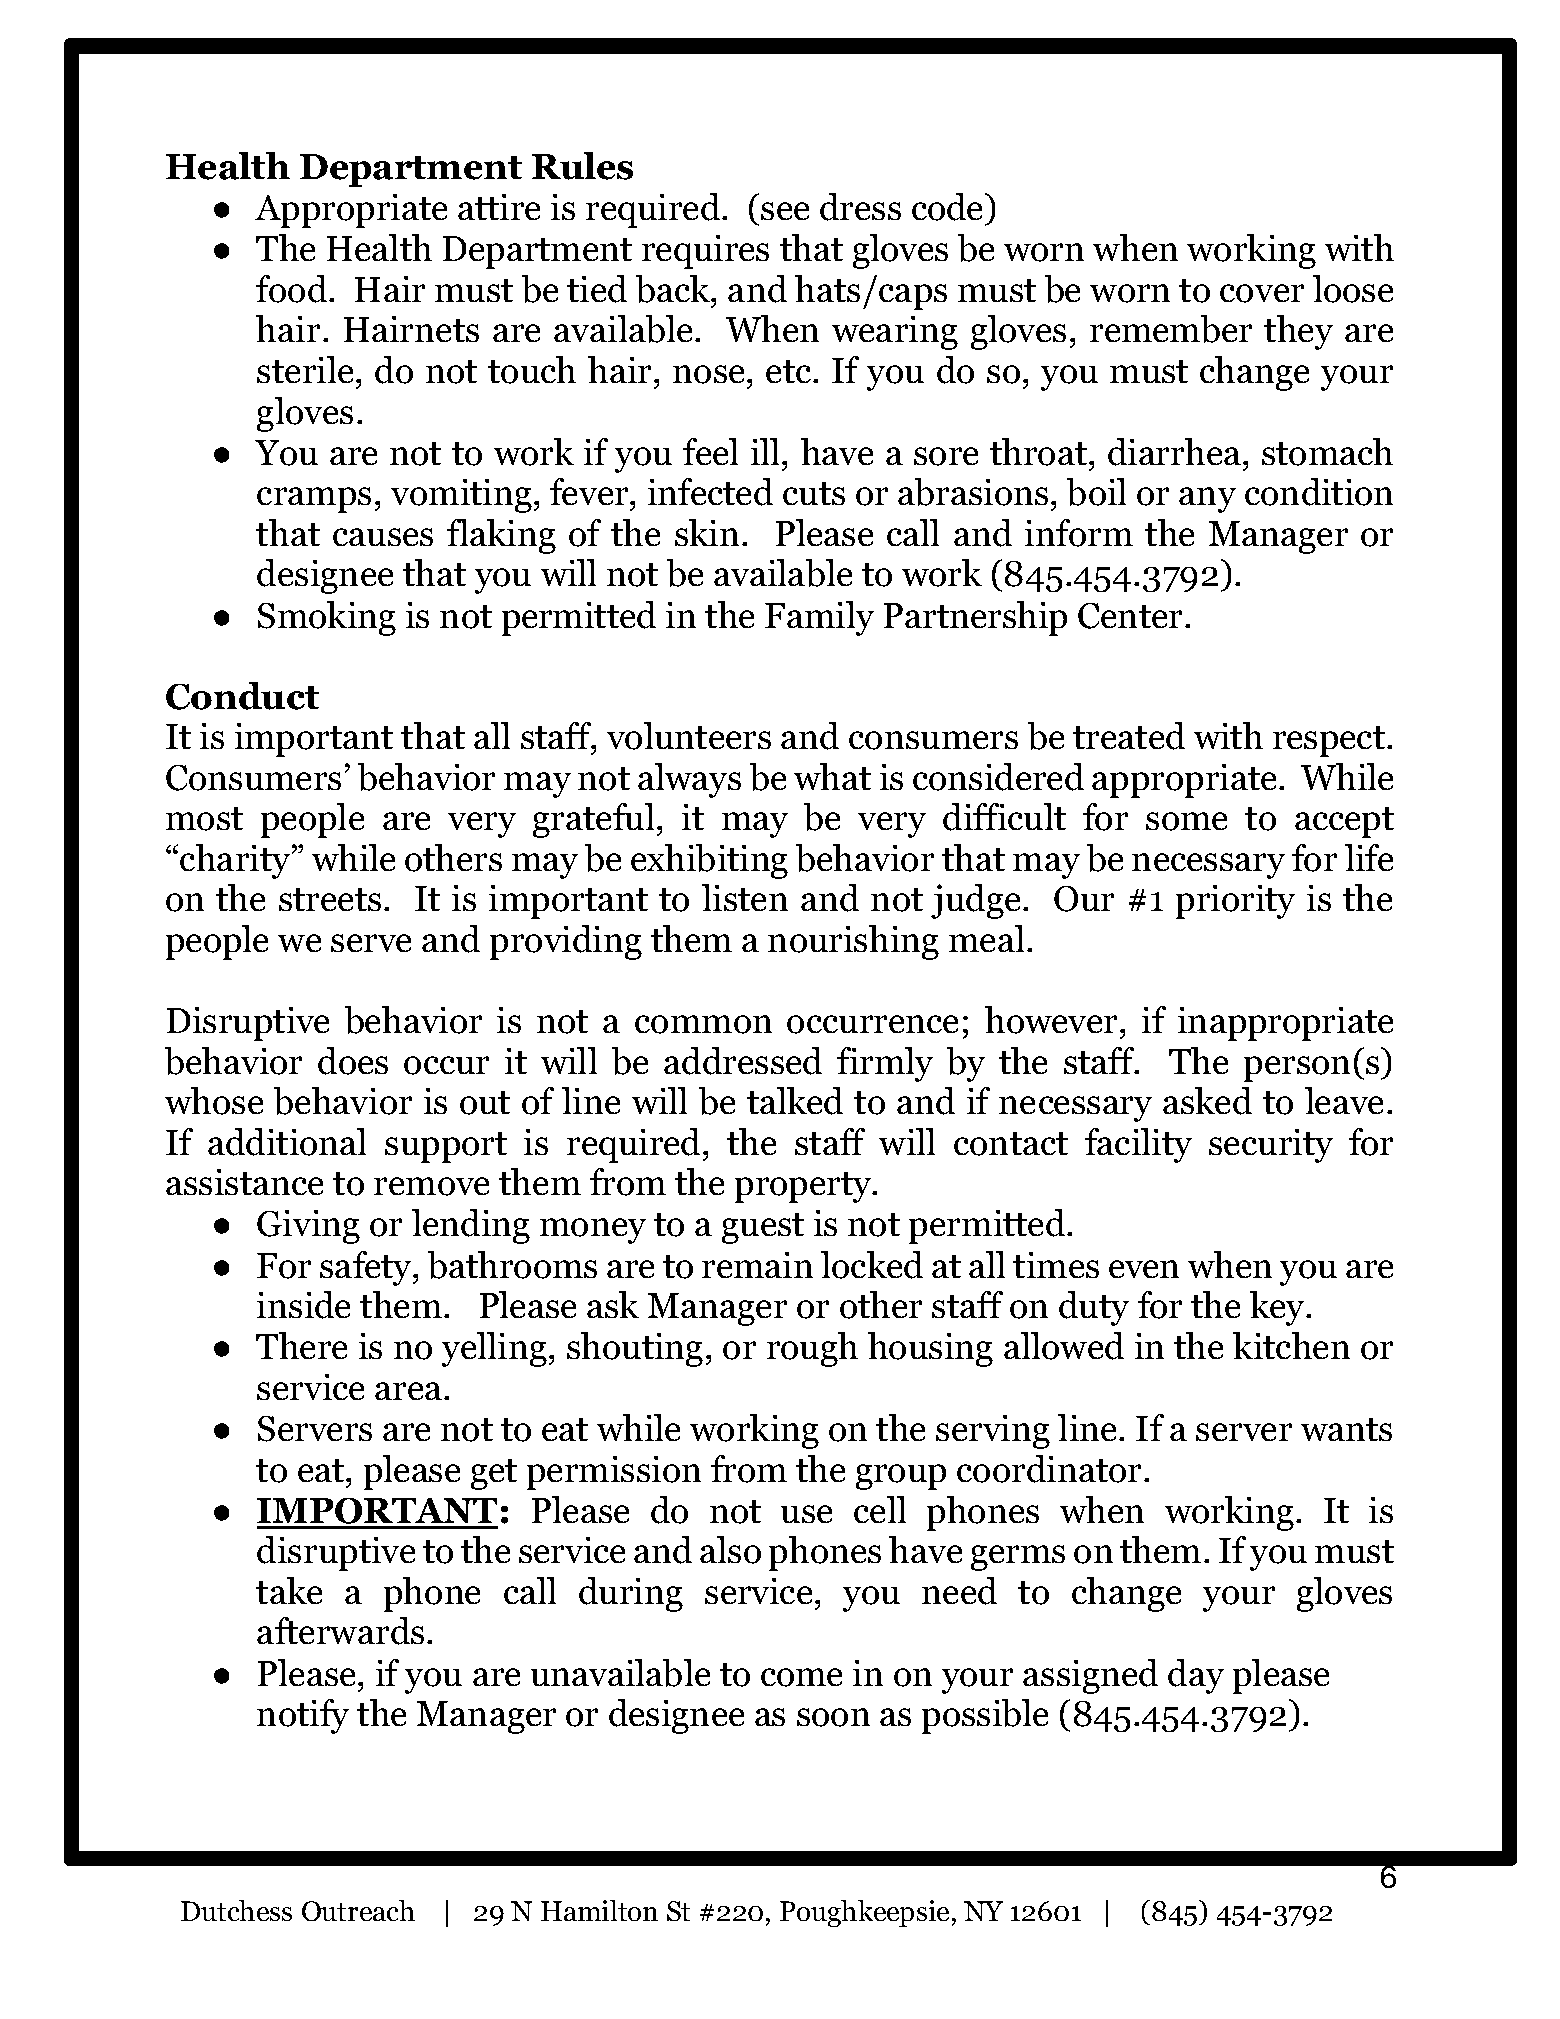 The height and width of the screenshot is (2019, 1560). What do you see at coordinates (293, 289) in the screenshot?
I see `food` at bounding box center [293, 289].
